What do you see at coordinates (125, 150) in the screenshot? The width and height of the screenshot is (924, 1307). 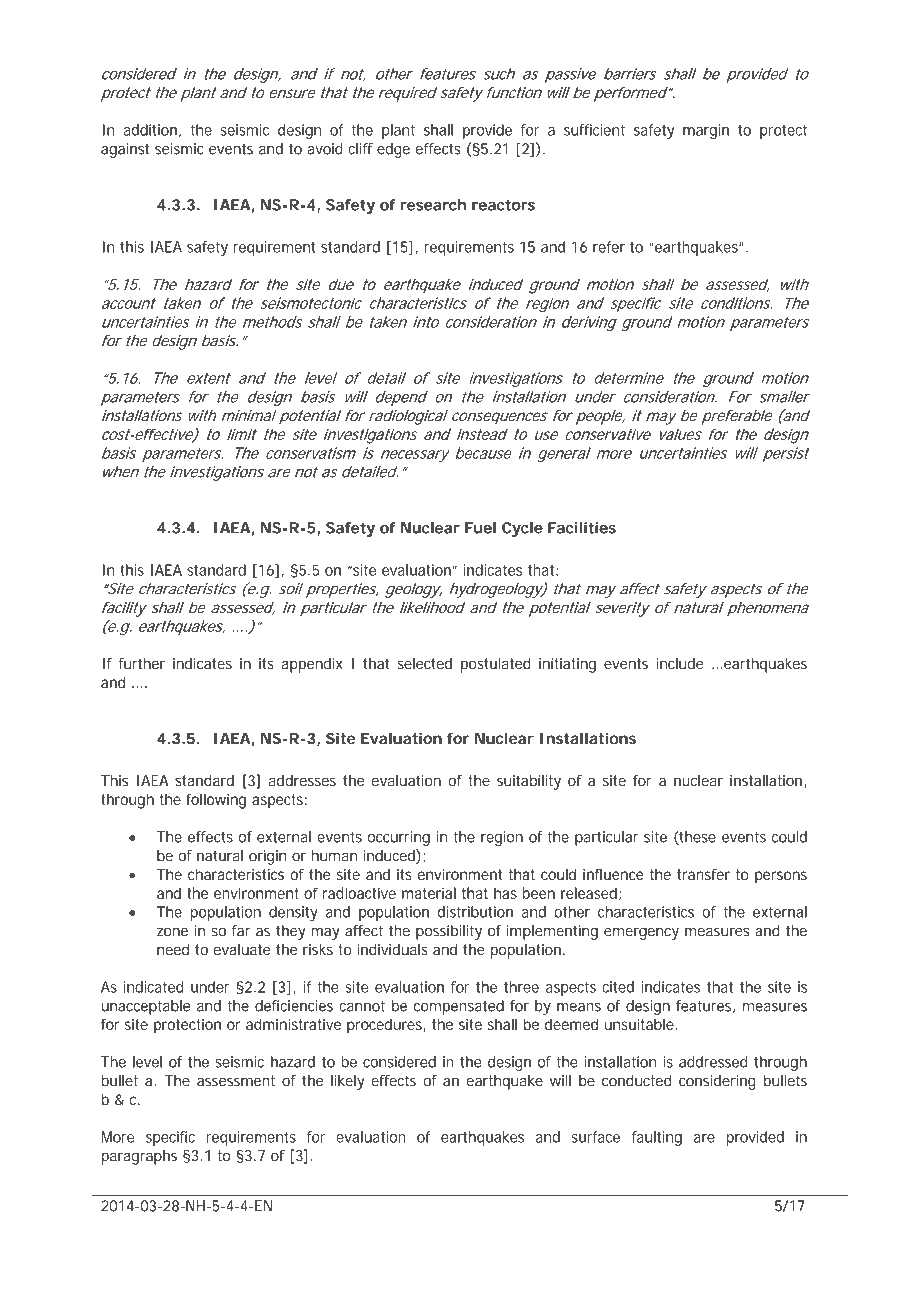 I see `against` at bounding box center [125, 150].
